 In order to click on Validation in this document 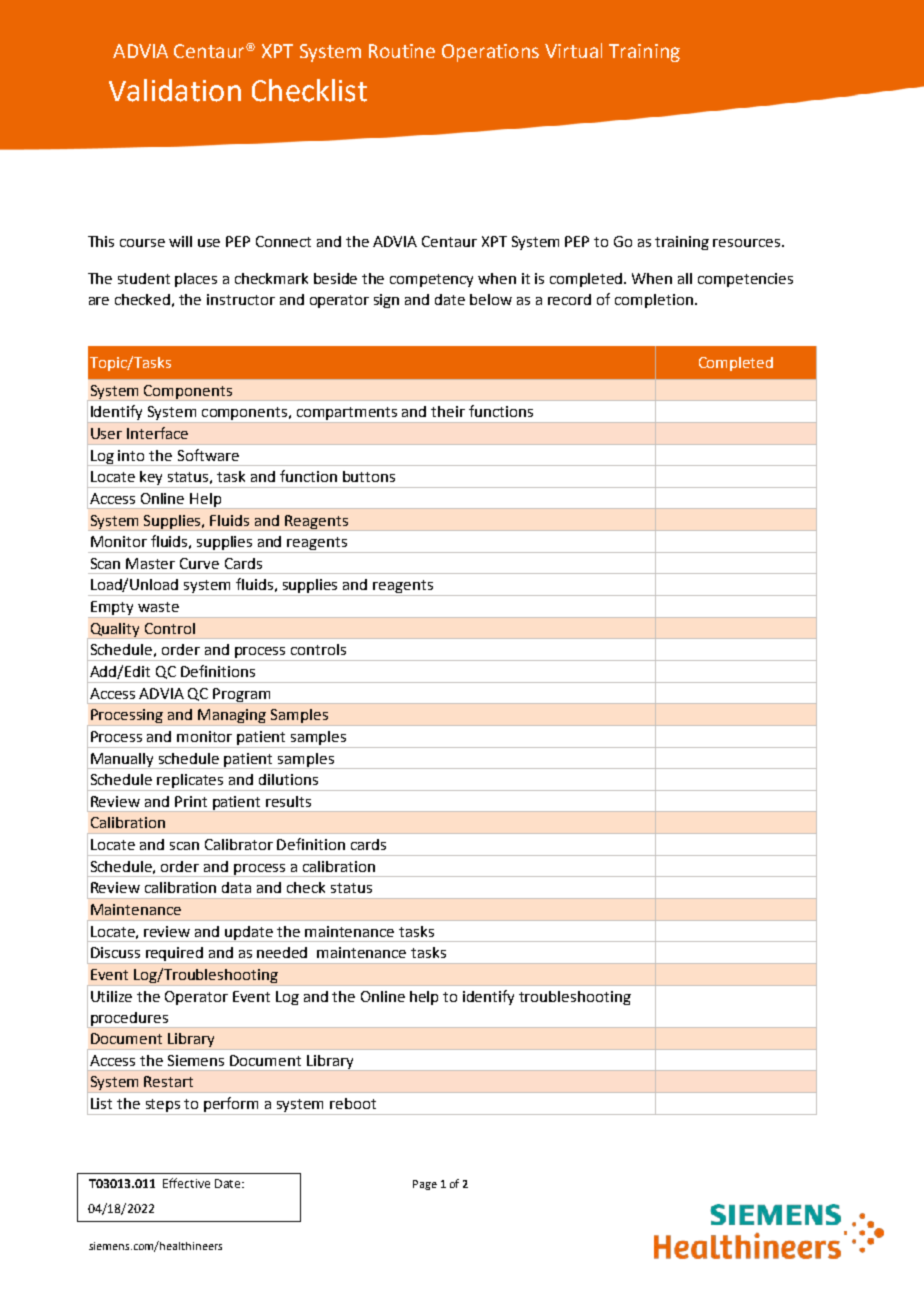, I will do `click(175, 90)`.
